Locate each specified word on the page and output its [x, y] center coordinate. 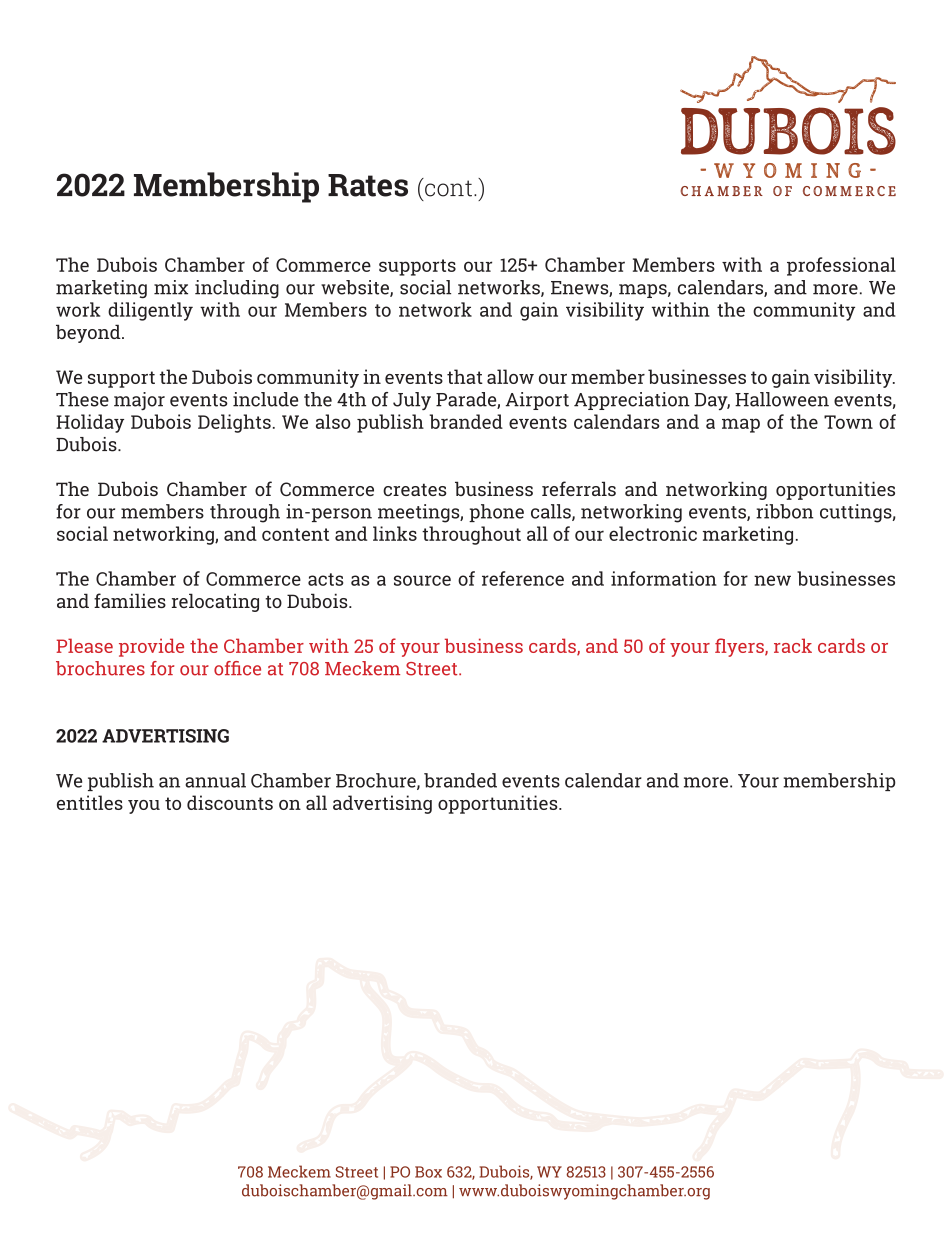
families [130, 600]
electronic [653, 533]
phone [496, 513]
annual [215, 780]
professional [841, 266]
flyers [740, 647]
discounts [230, 802]
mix [171, 287]
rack [793, 645]
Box [428, 1172]
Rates [368, 185]
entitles [90, 802]
